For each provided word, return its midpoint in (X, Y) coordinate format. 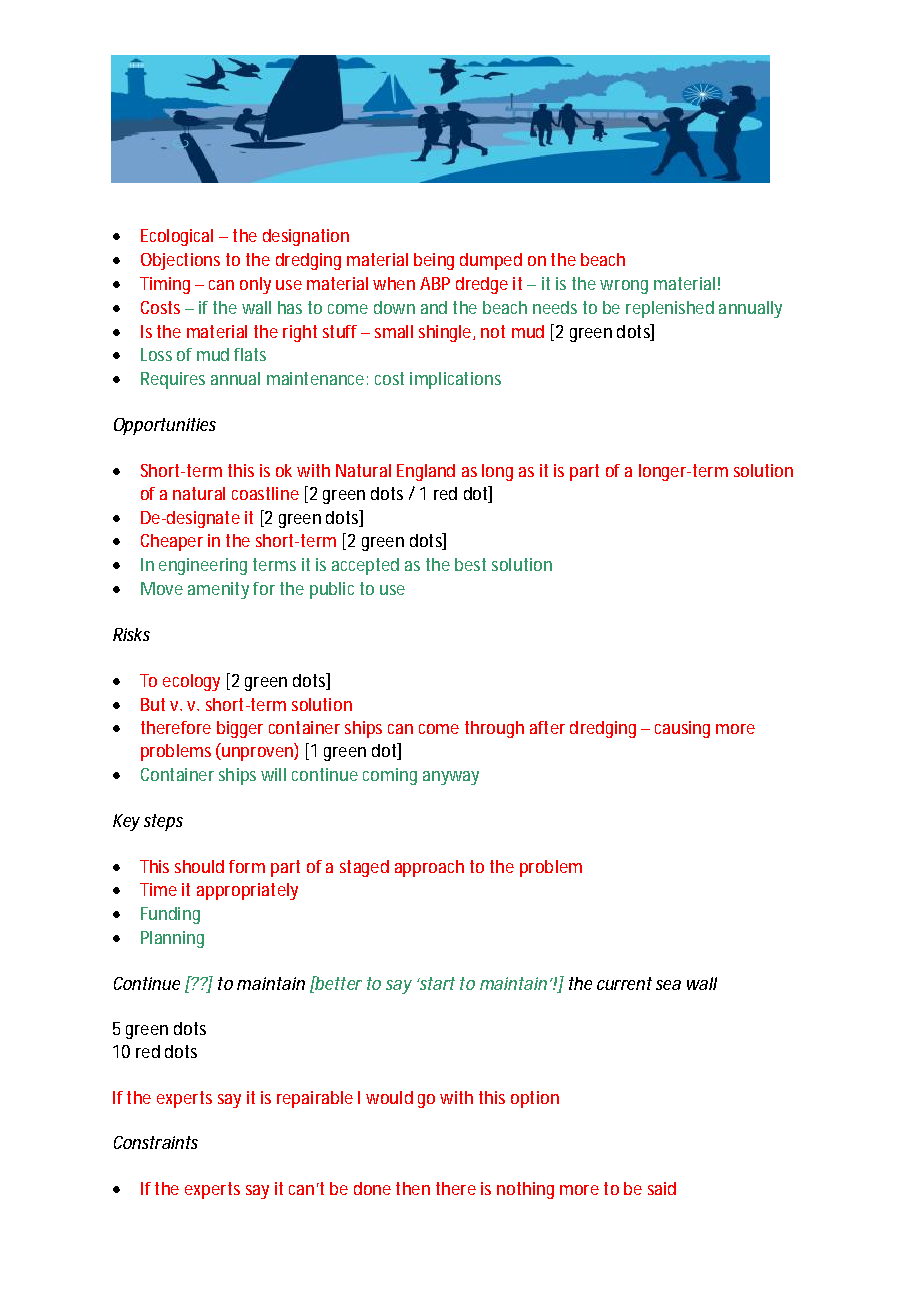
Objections (180, 261)
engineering (203, 566)
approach (429, 868)
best (470, 564)
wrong (624, 287)
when (394, 283)
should (199, 866)
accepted (365, 566)
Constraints (156, 1142)
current (624, 983)
